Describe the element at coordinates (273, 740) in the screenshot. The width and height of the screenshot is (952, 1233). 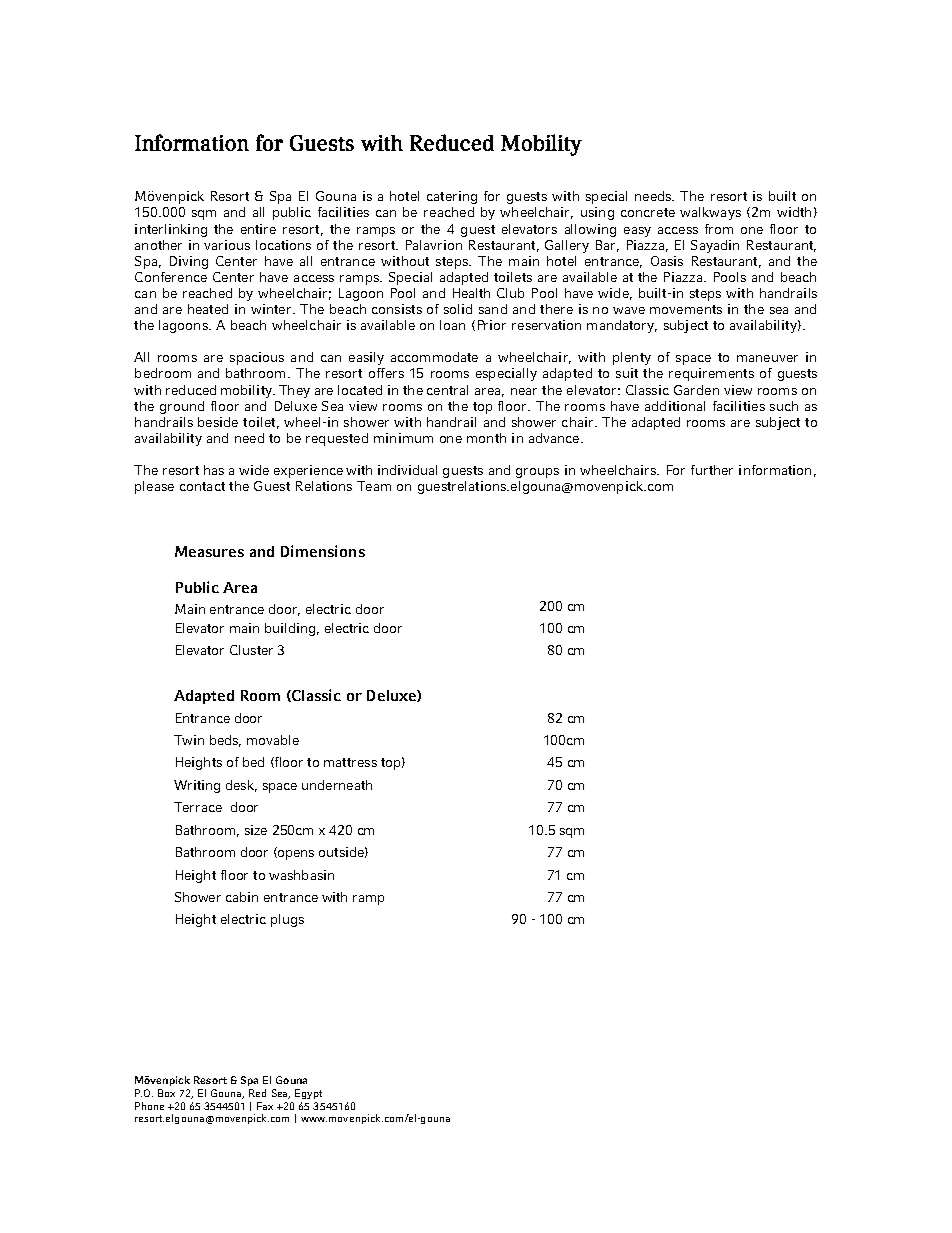
I see `movable` at that location.
